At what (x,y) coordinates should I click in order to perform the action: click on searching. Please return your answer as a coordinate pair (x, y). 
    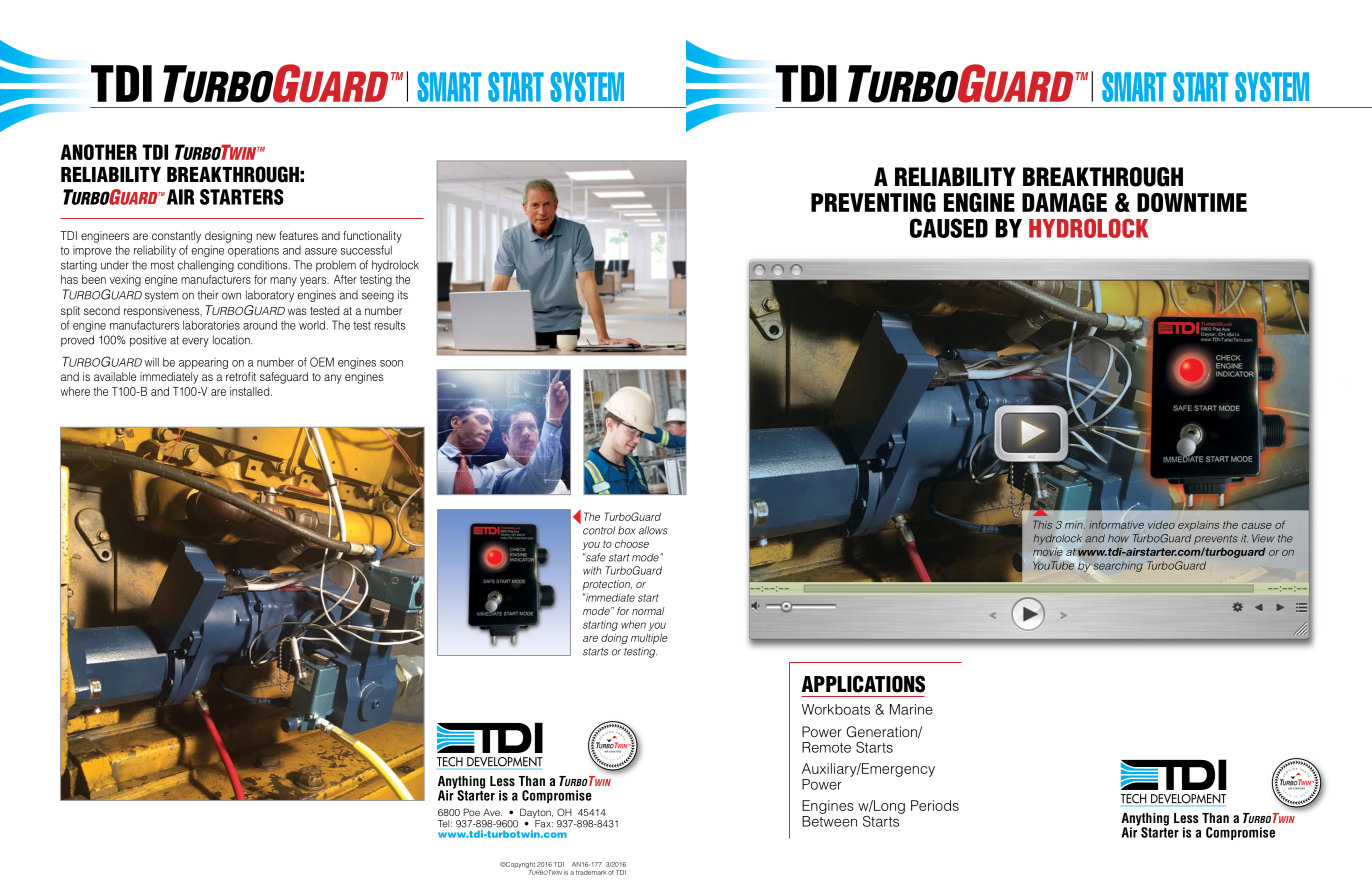
    Looking at the image, I should click on (1118, 566).
